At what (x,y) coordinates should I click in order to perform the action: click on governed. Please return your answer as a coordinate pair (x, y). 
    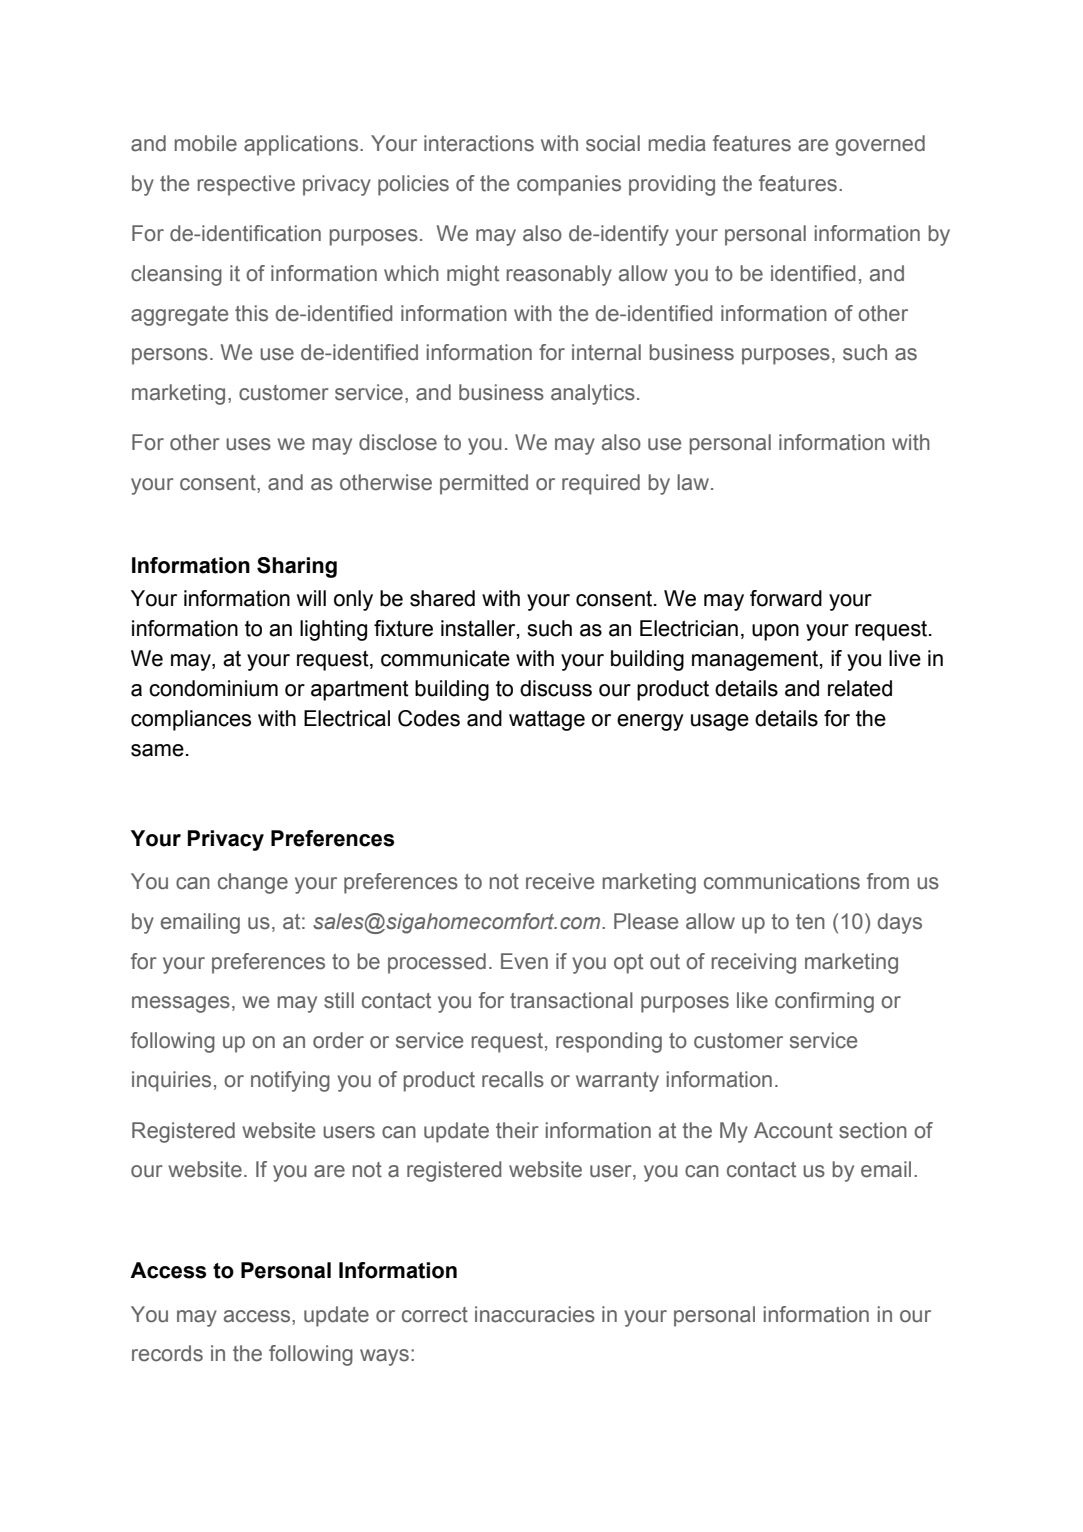
    Looking at the image, I should click on (880, 145).
